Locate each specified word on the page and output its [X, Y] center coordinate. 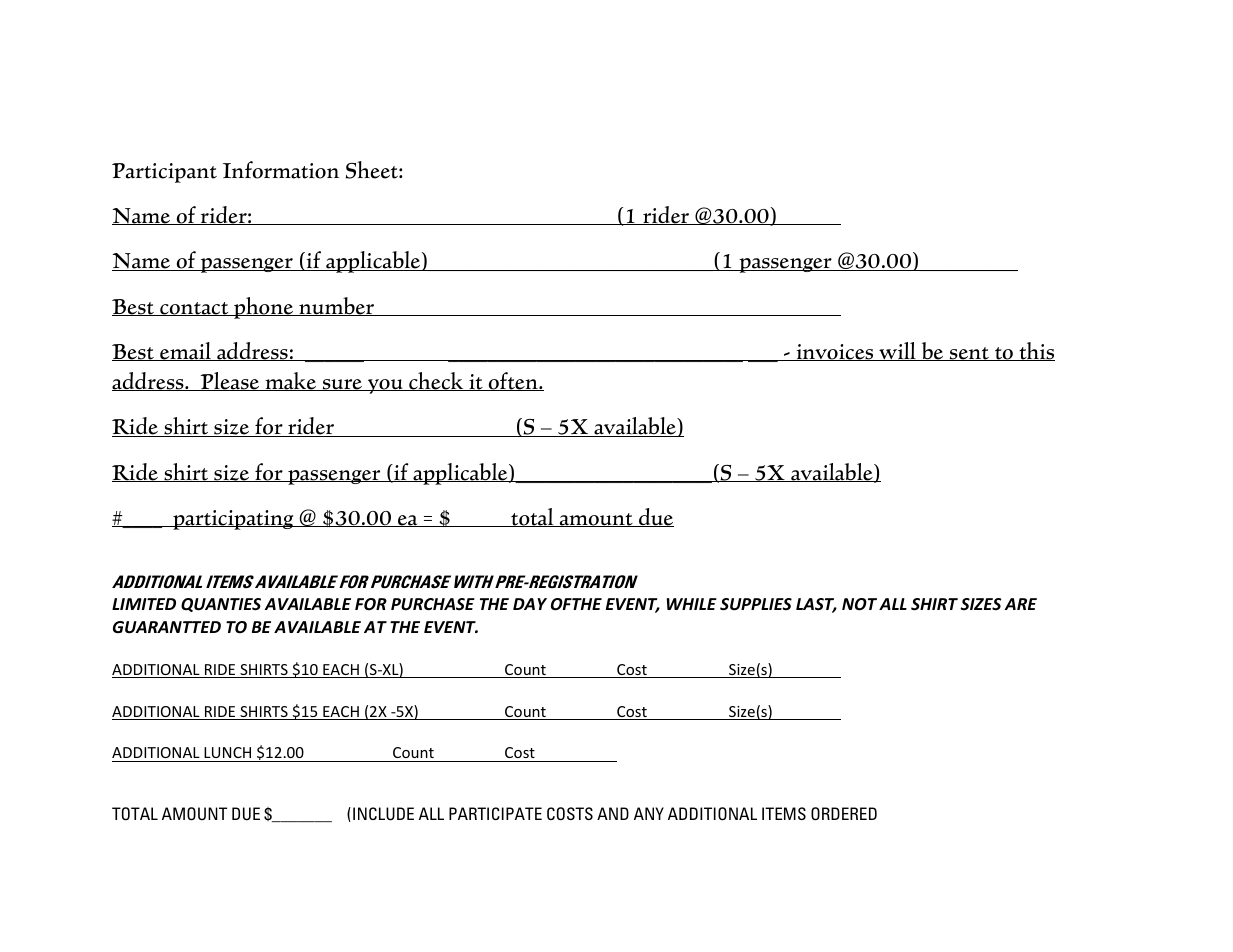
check [436, 381]
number [337, 306]
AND [613, 813]
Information [281, 170]
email [186, 351]
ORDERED [844, 813]
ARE [1021, 604]
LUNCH [228, 754]
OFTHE [576, 604]
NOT [859, 604]
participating [233, 520]
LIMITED [144, 604]
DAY [530, 604]
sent [969, 354]
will [897, 351]
